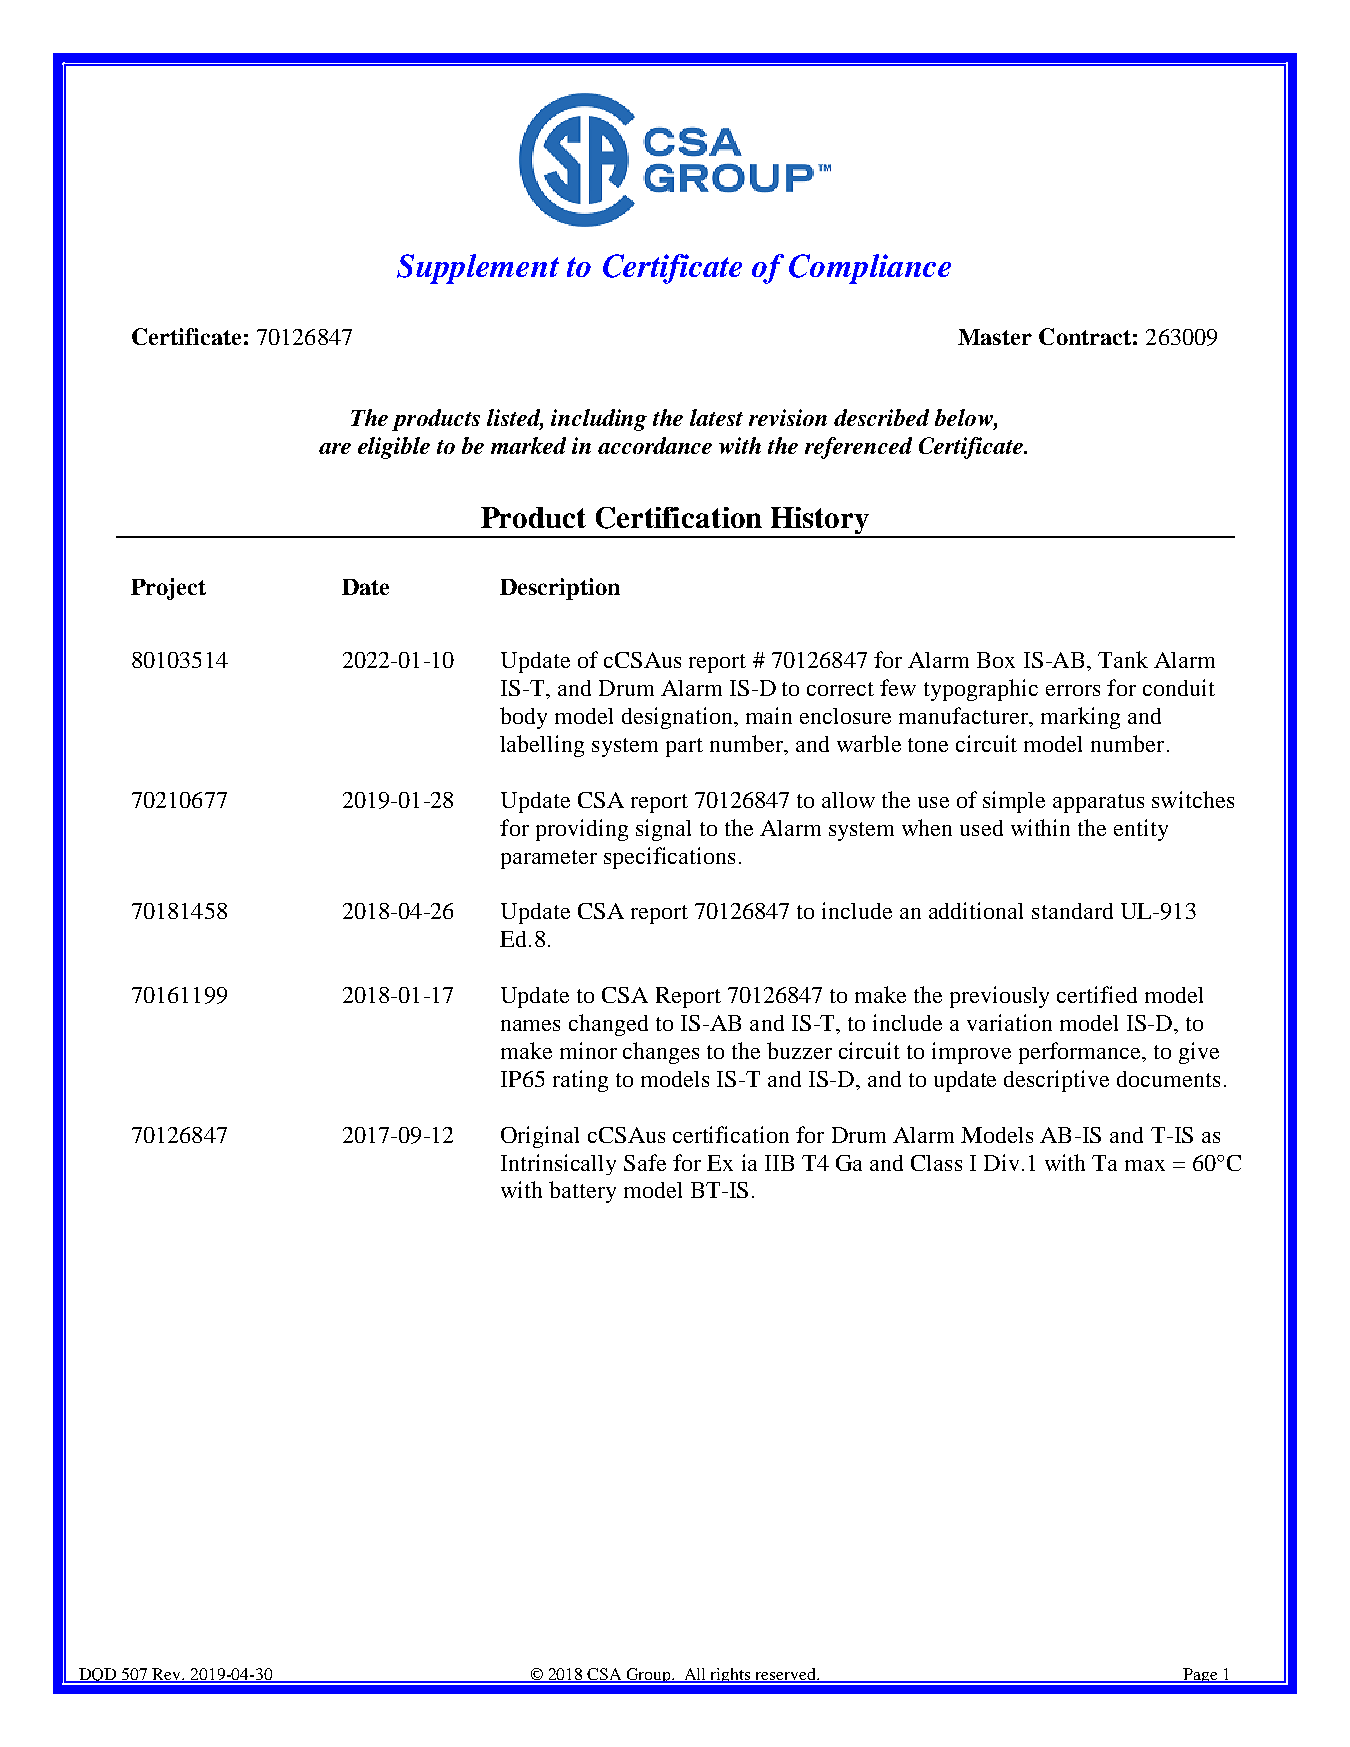 The width and height of the document is (1350, 1747). What do you see at coordinates (858, 448) in the document?
I see `referenced` at bounding box center [858, 448].
